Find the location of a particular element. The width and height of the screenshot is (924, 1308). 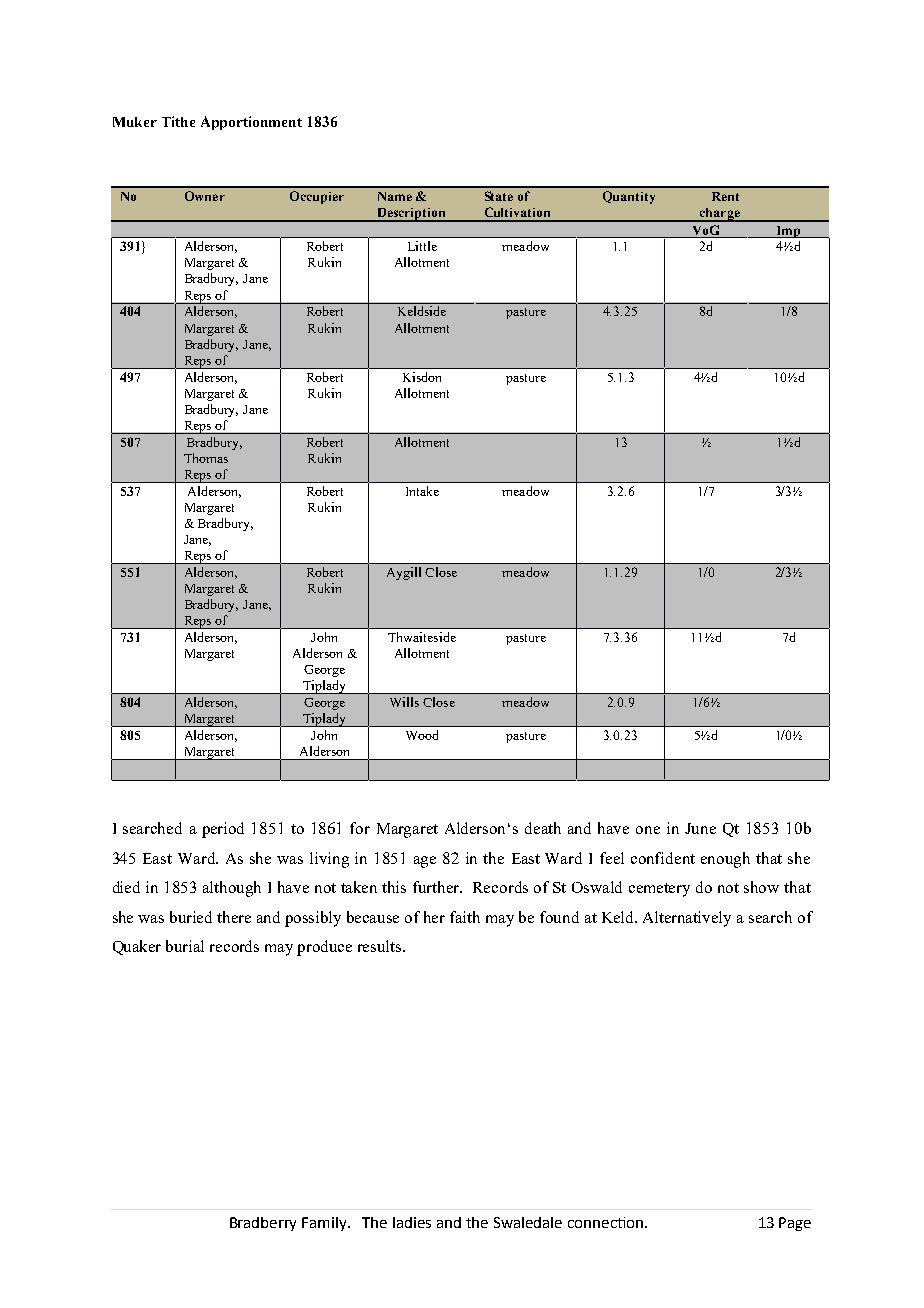

charge is located at coordinates (719, 215).
